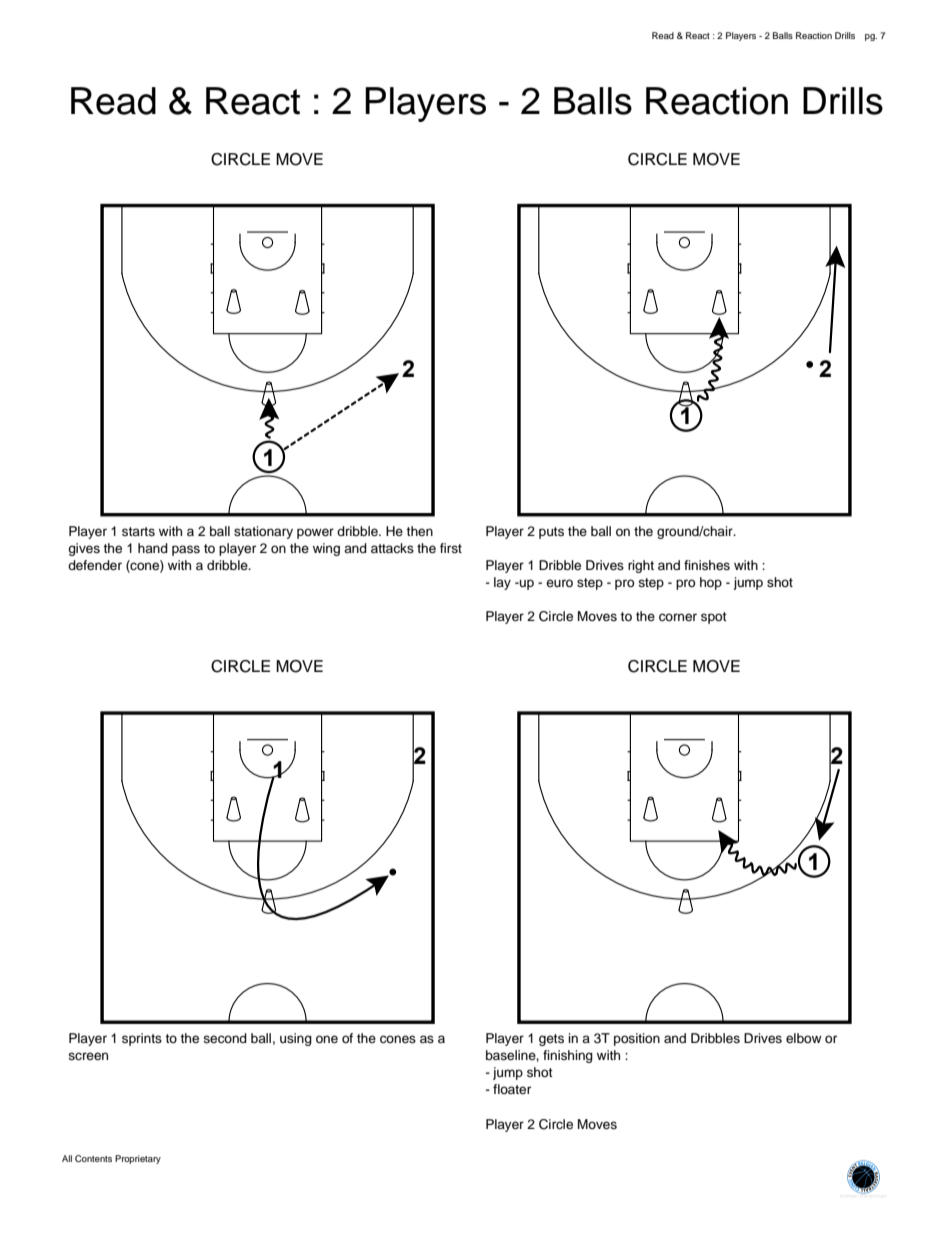  I want to click on euro, so click(559, 583).
